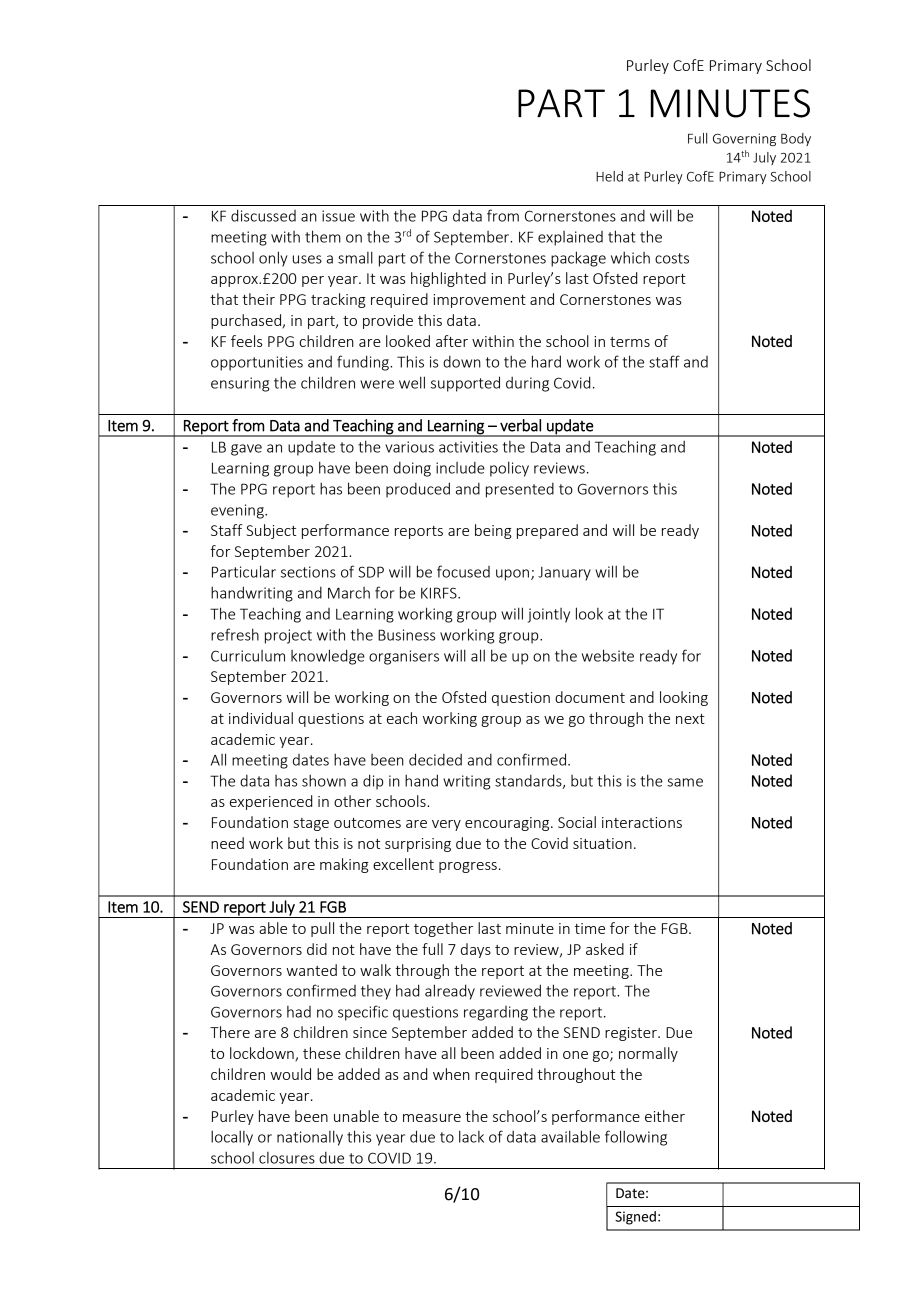  What do you see at coordinates (564, 574) in the page?
I see `January` at bounding box center [564, 574].
